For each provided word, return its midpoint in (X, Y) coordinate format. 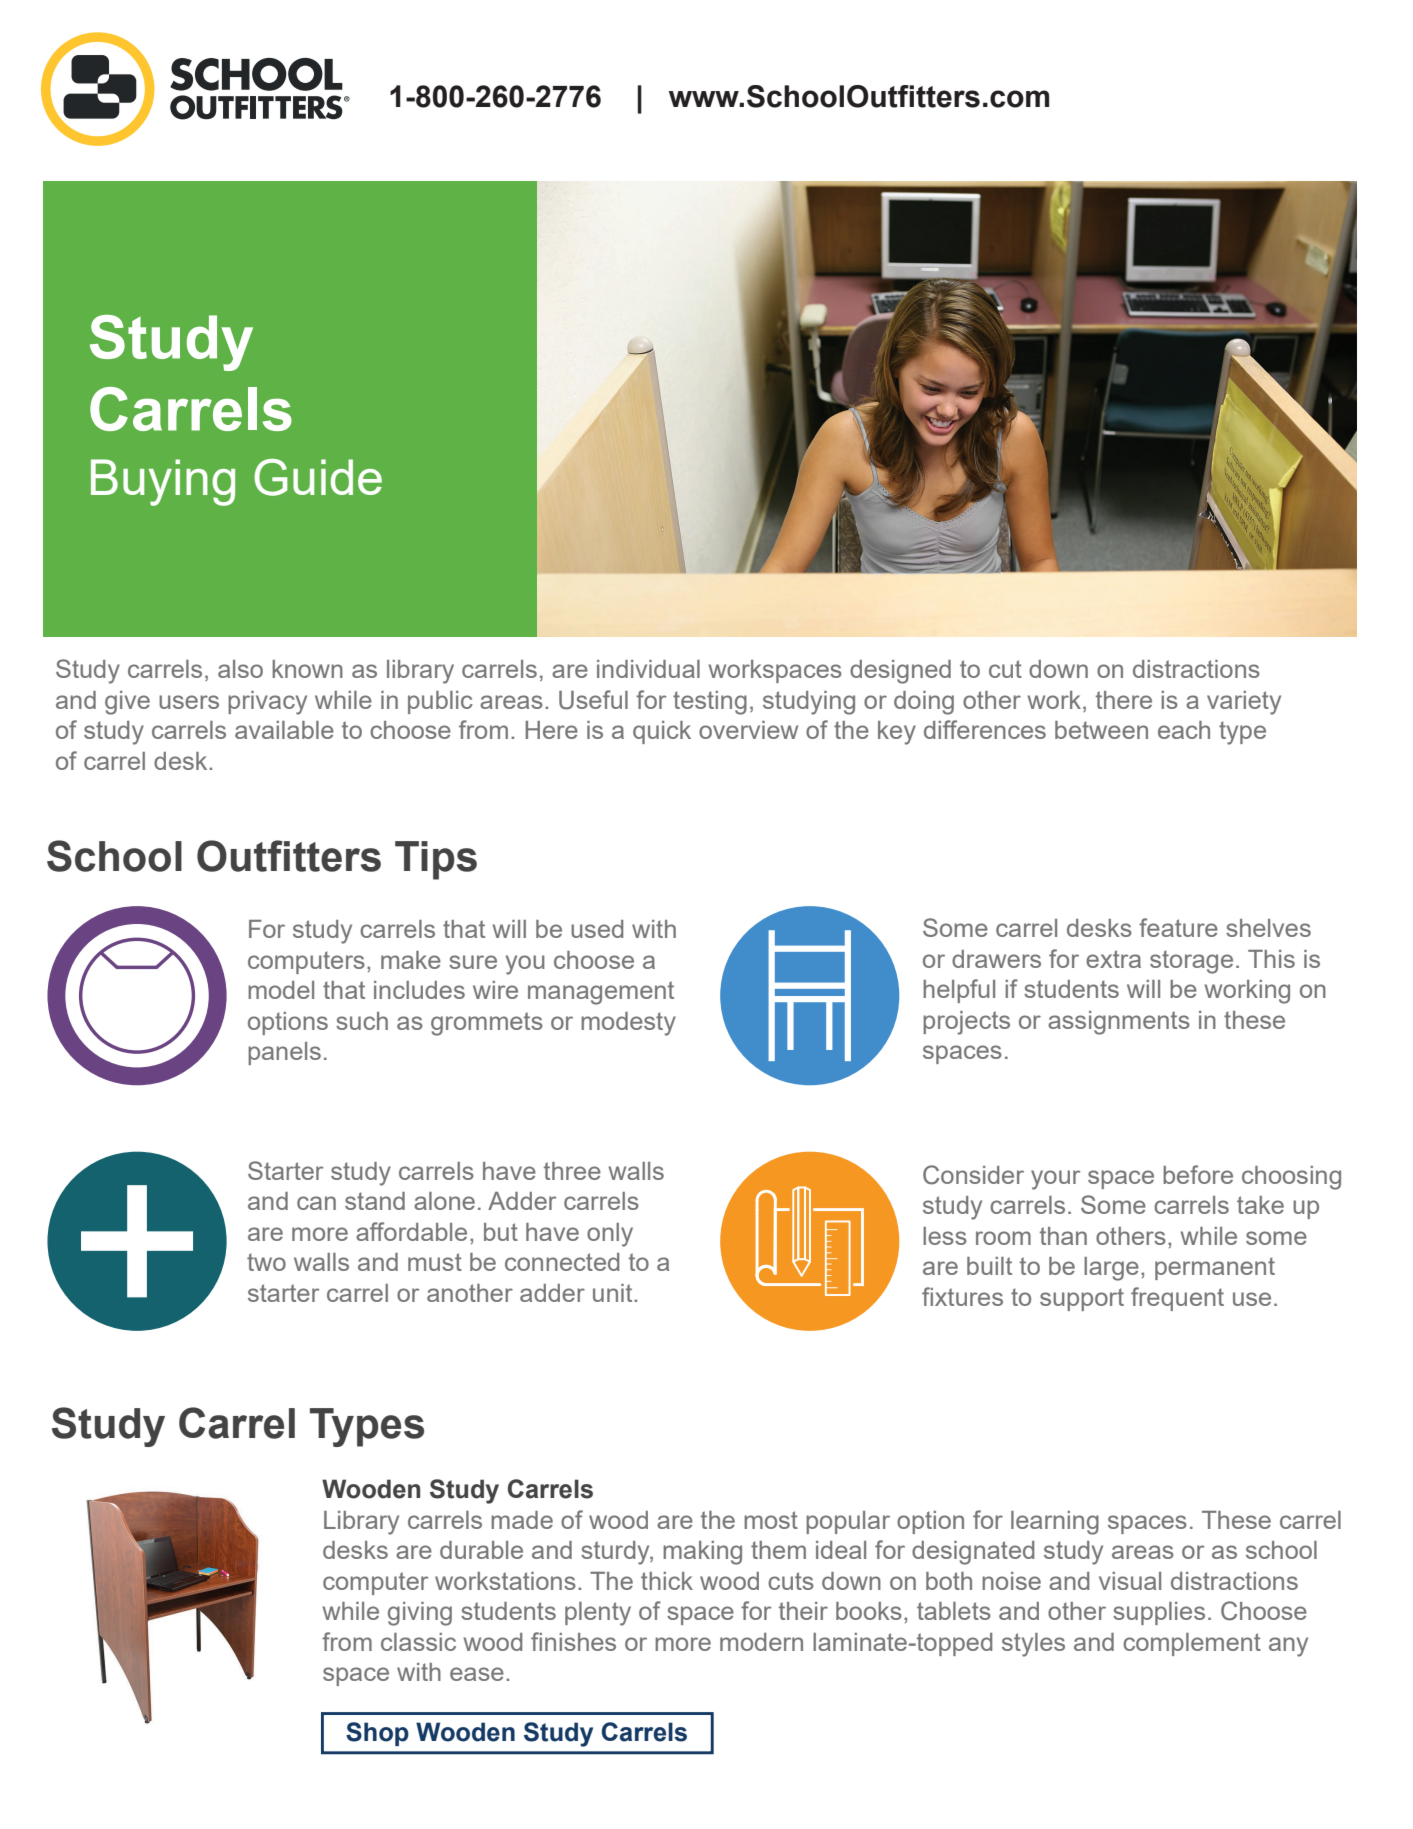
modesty (628, 1024)
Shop (377, 1734)
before (1198, 1174)
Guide (318, 477)
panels (284, 1053)
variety (1244, 703)
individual (648, 669)
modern (761, 1642)
